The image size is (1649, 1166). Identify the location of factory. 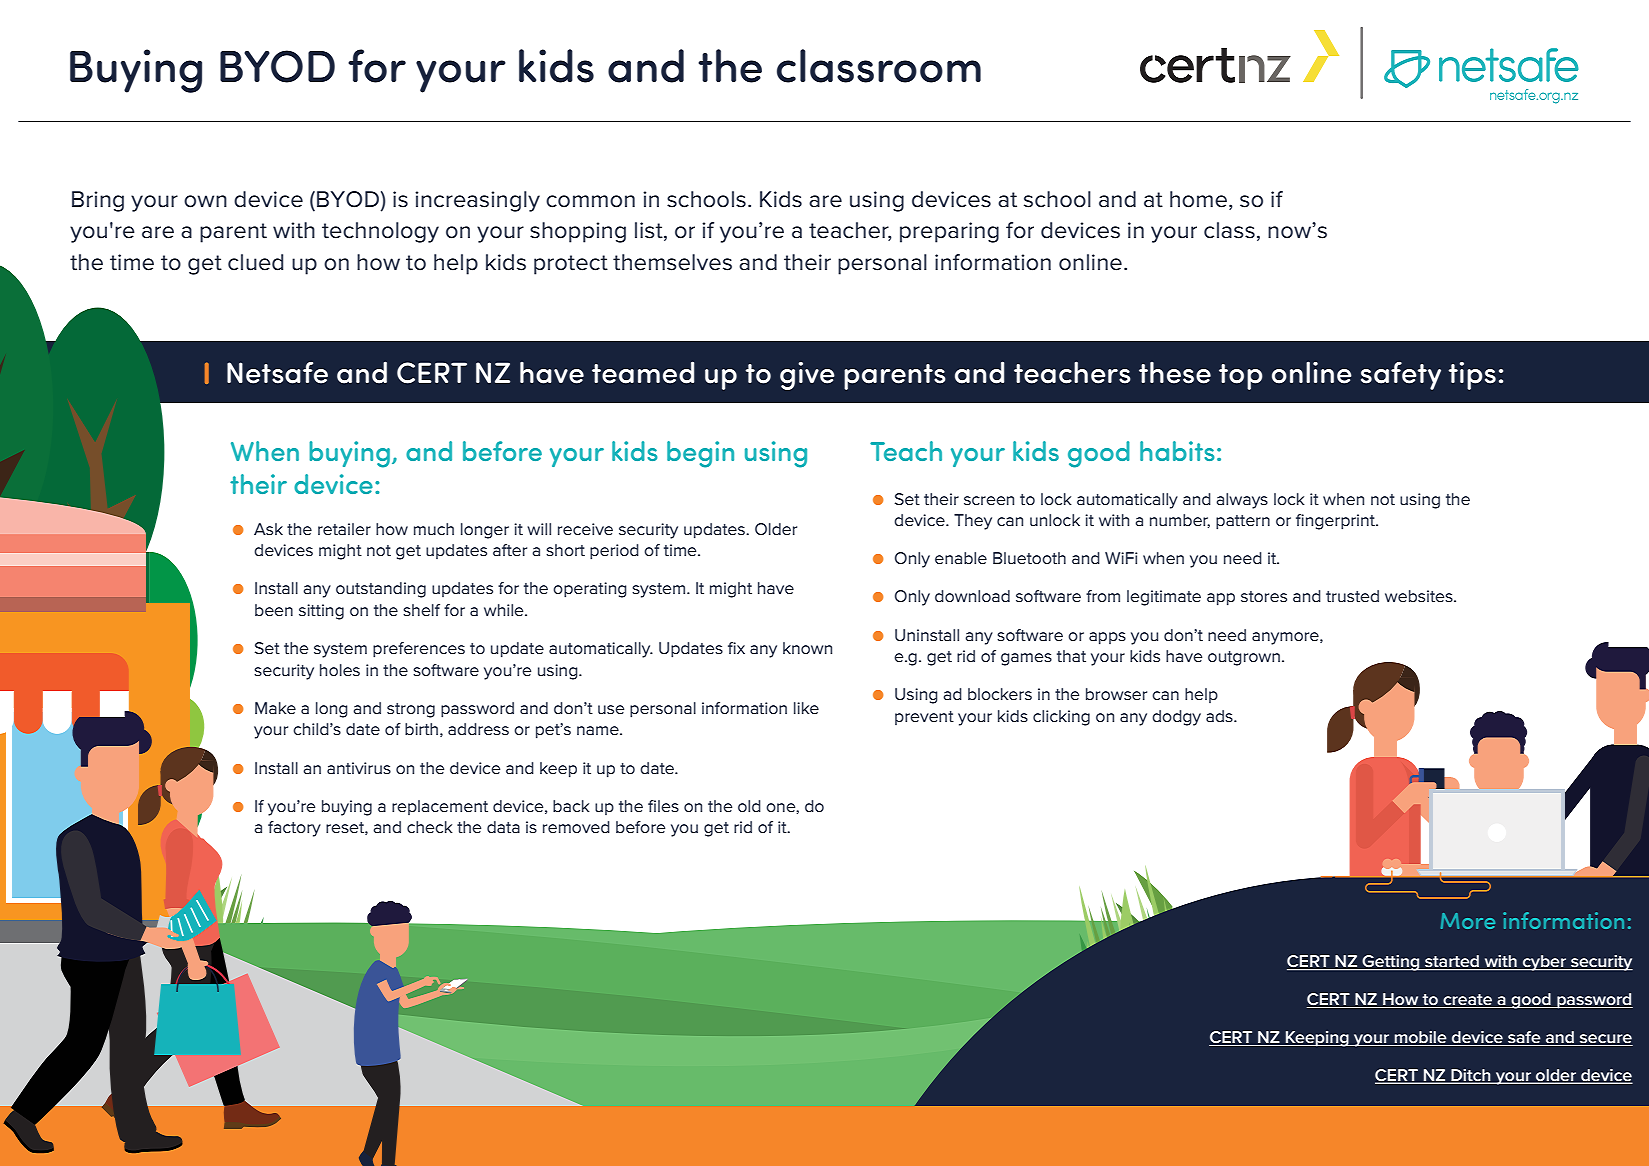
(294, 829).
